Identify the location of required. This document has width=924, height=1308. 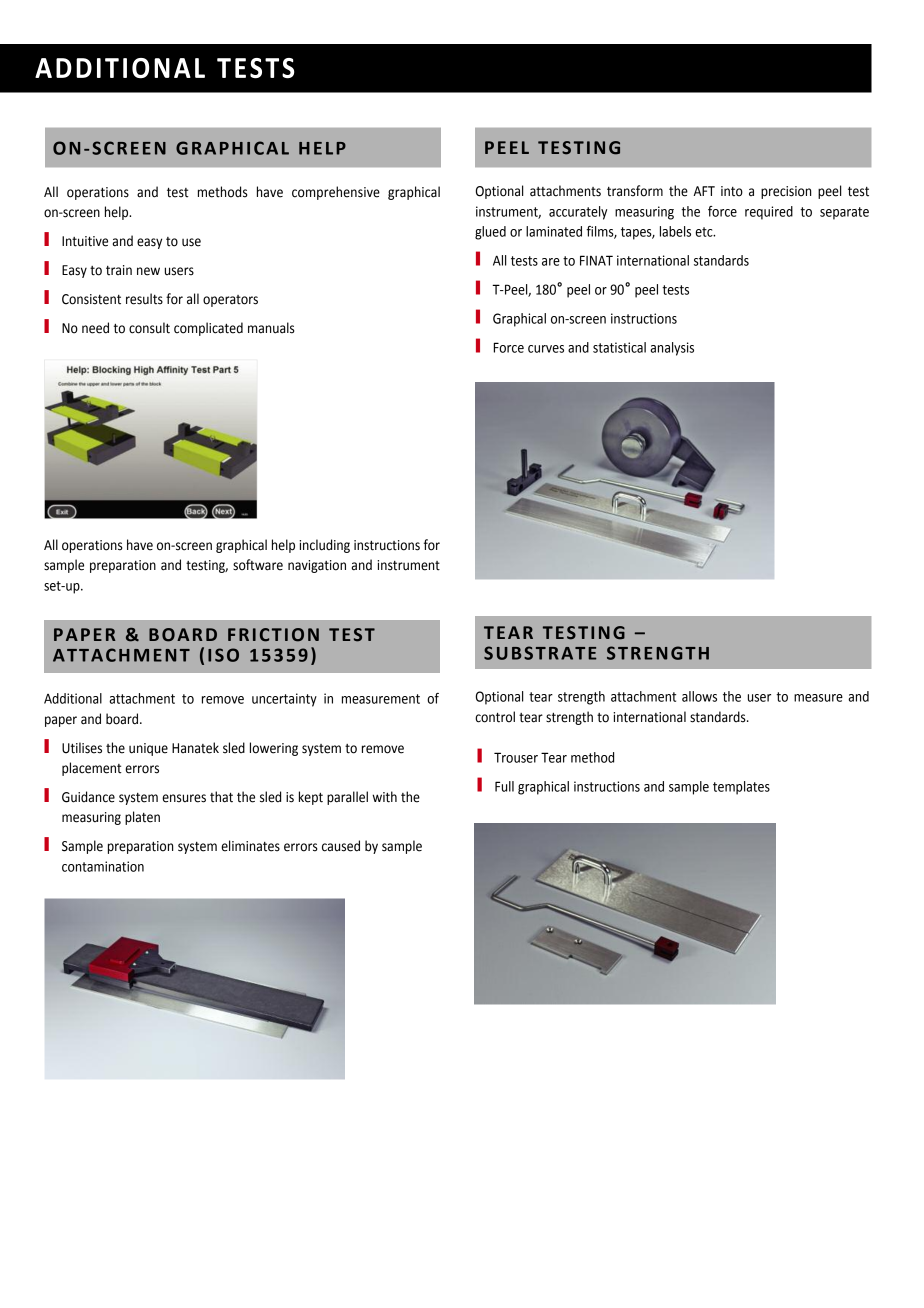
(769, 213).
